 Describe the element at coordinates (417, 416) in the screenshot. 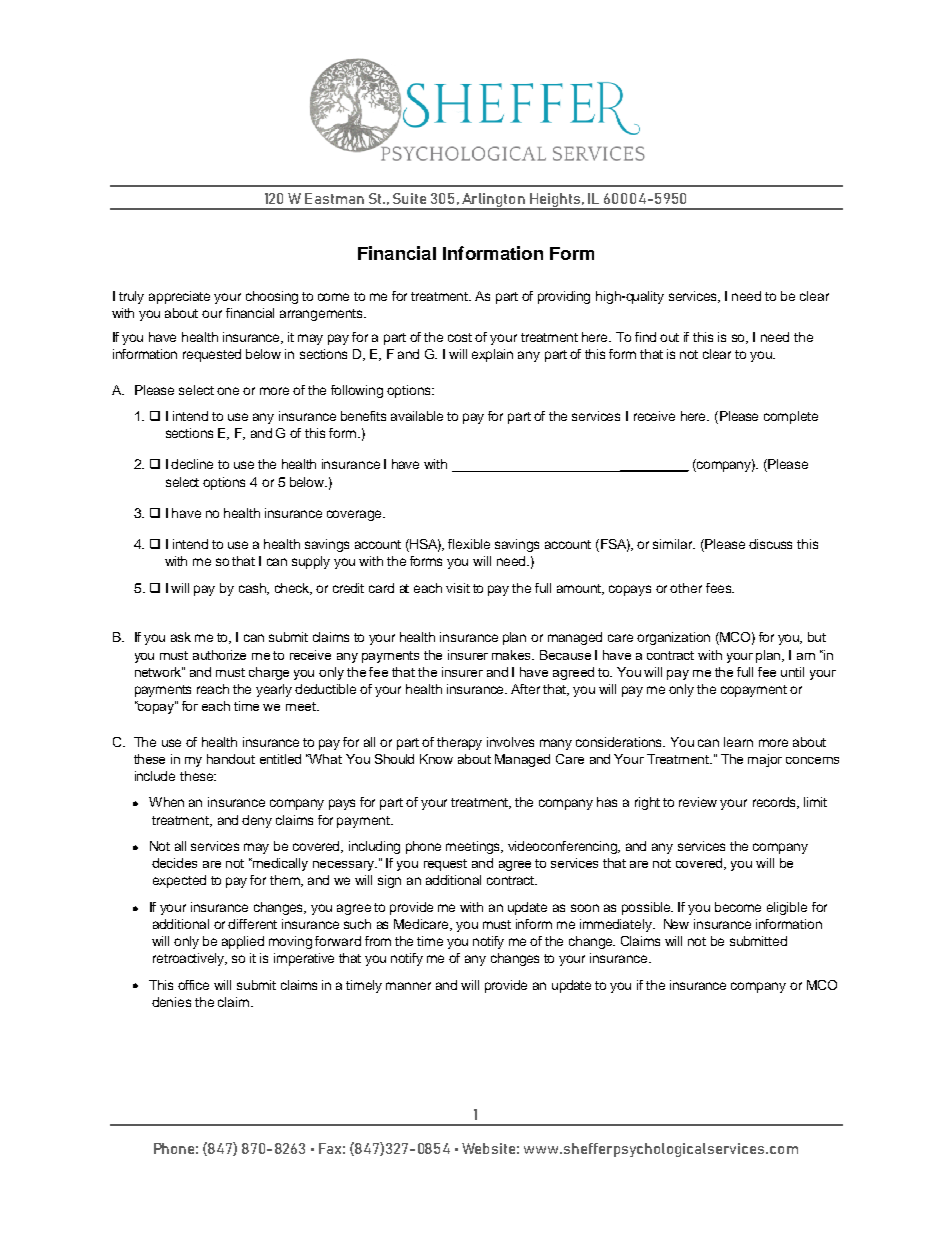

I see `available` at that location.
